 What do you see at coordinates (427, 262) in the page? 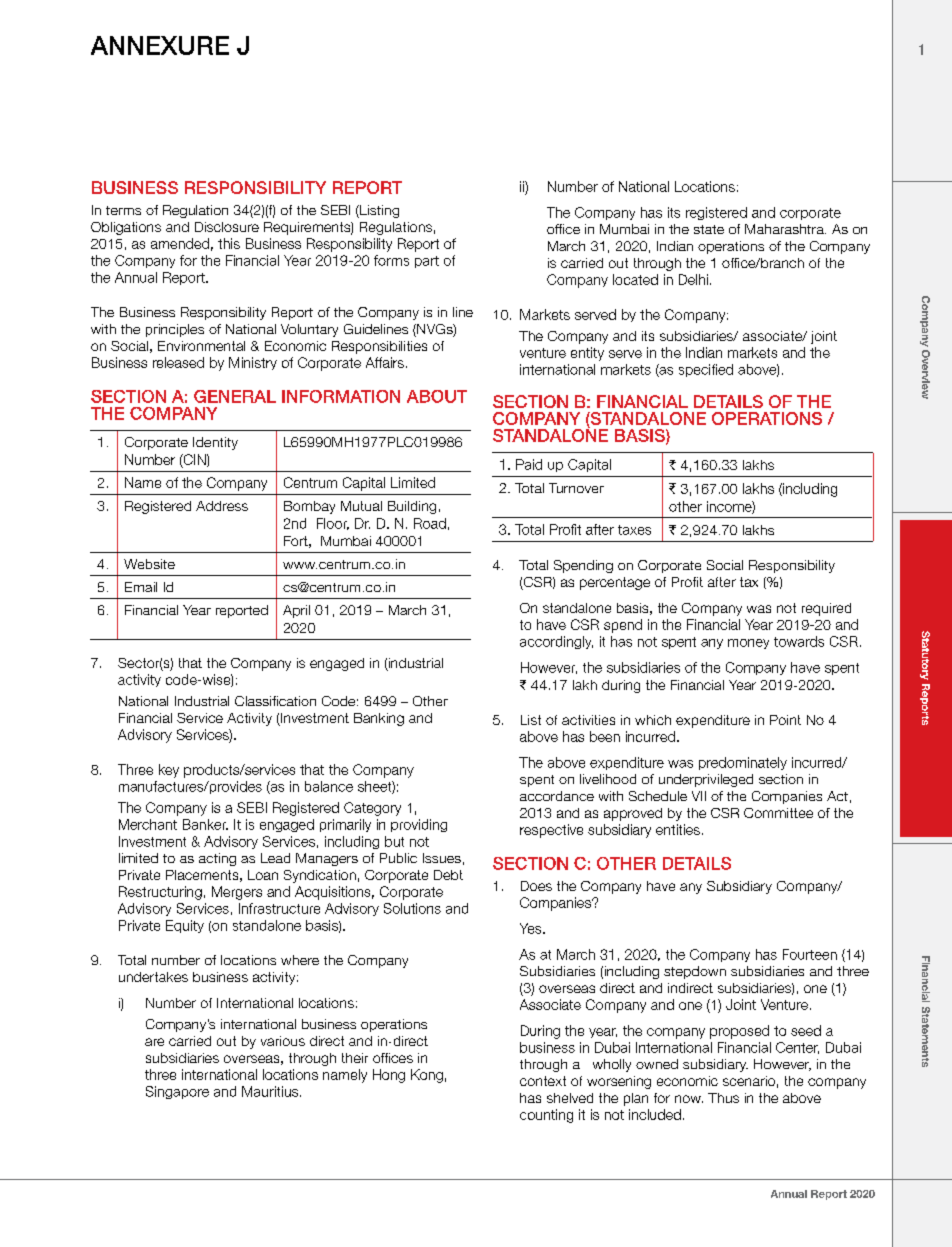
I see `part` at bounding box center [427, 262].
